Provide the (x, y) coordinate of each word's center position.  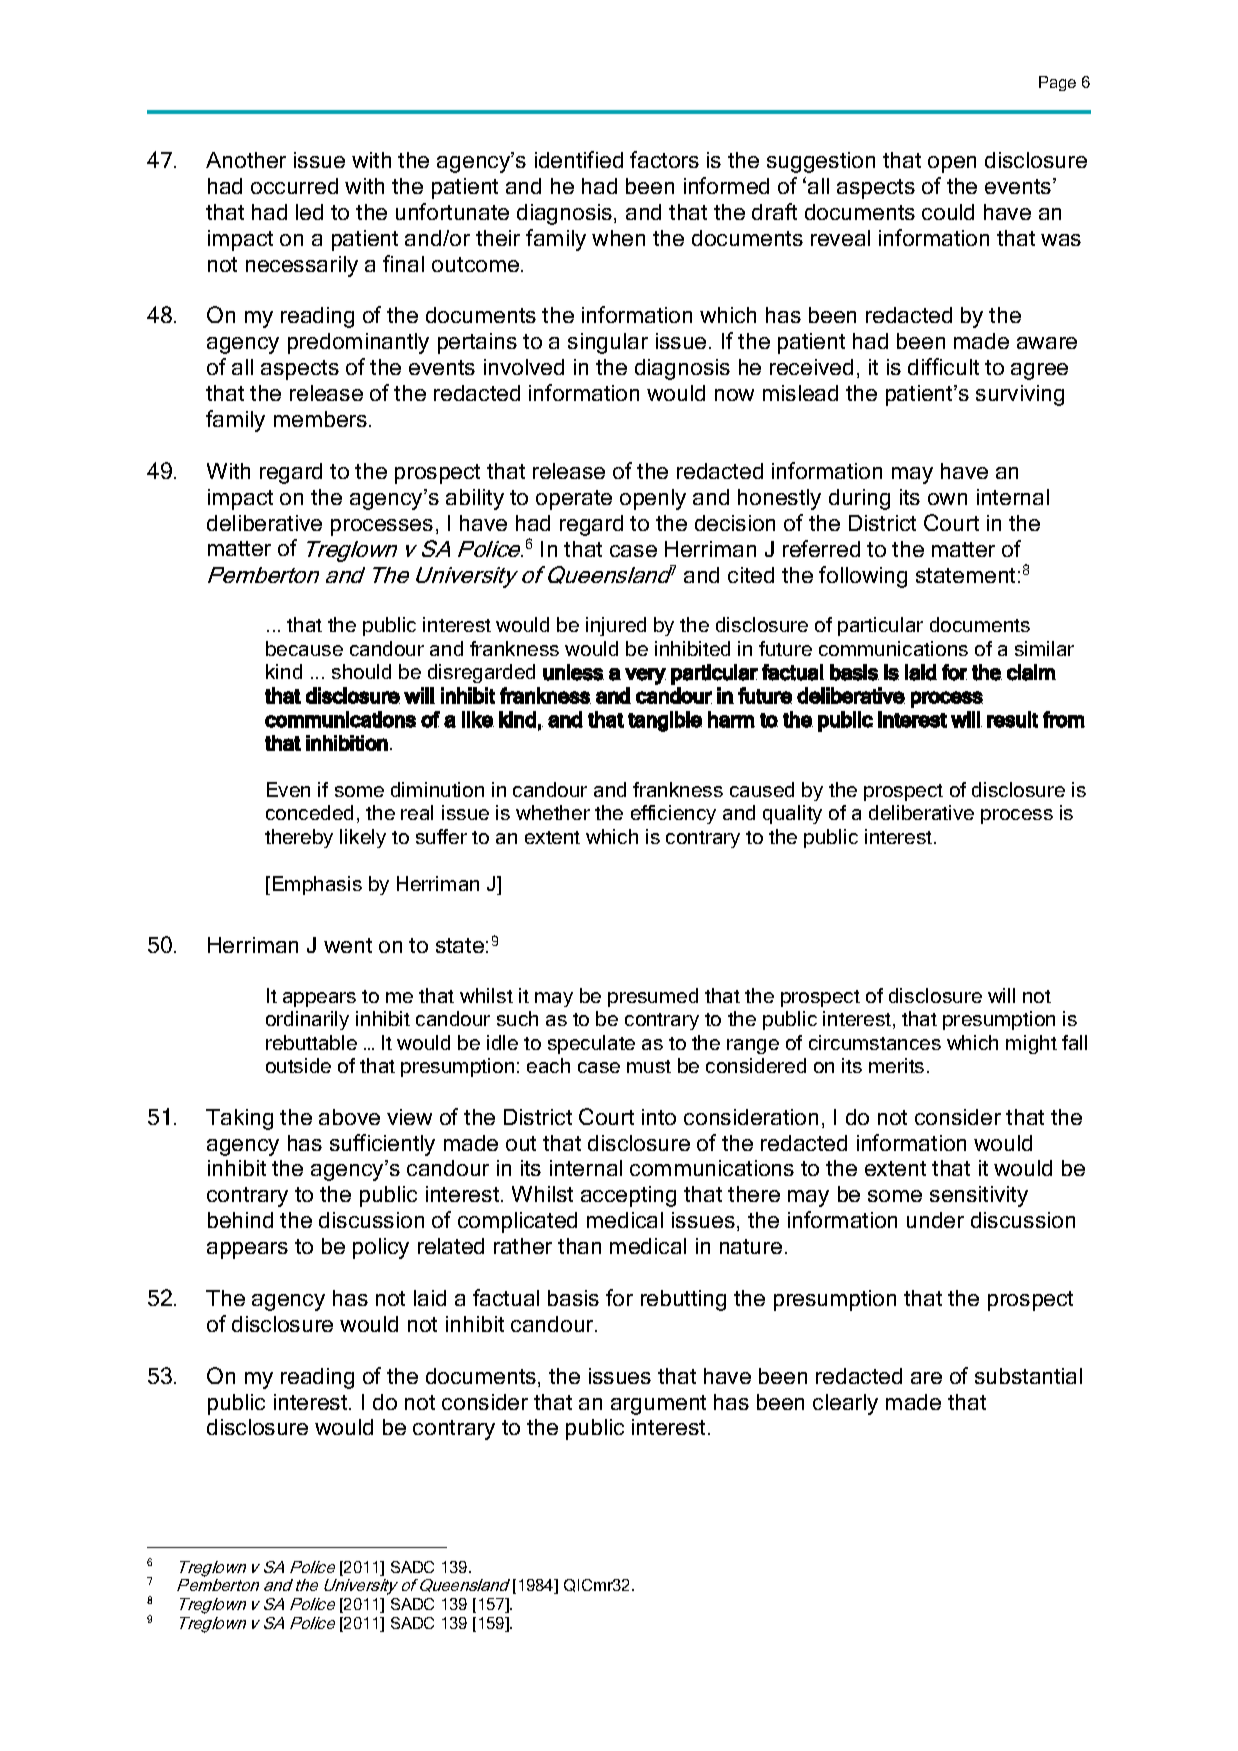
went (348, 945)
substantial (1028, 1376)
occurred (294, 186)
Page (1057, 83)
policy (381, 1248)
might (1031, 1044)
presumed (653, 997)
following (863, 577)
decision (735, 523)
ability (475, 499)
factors (664, 159)
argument (658, 1405)
